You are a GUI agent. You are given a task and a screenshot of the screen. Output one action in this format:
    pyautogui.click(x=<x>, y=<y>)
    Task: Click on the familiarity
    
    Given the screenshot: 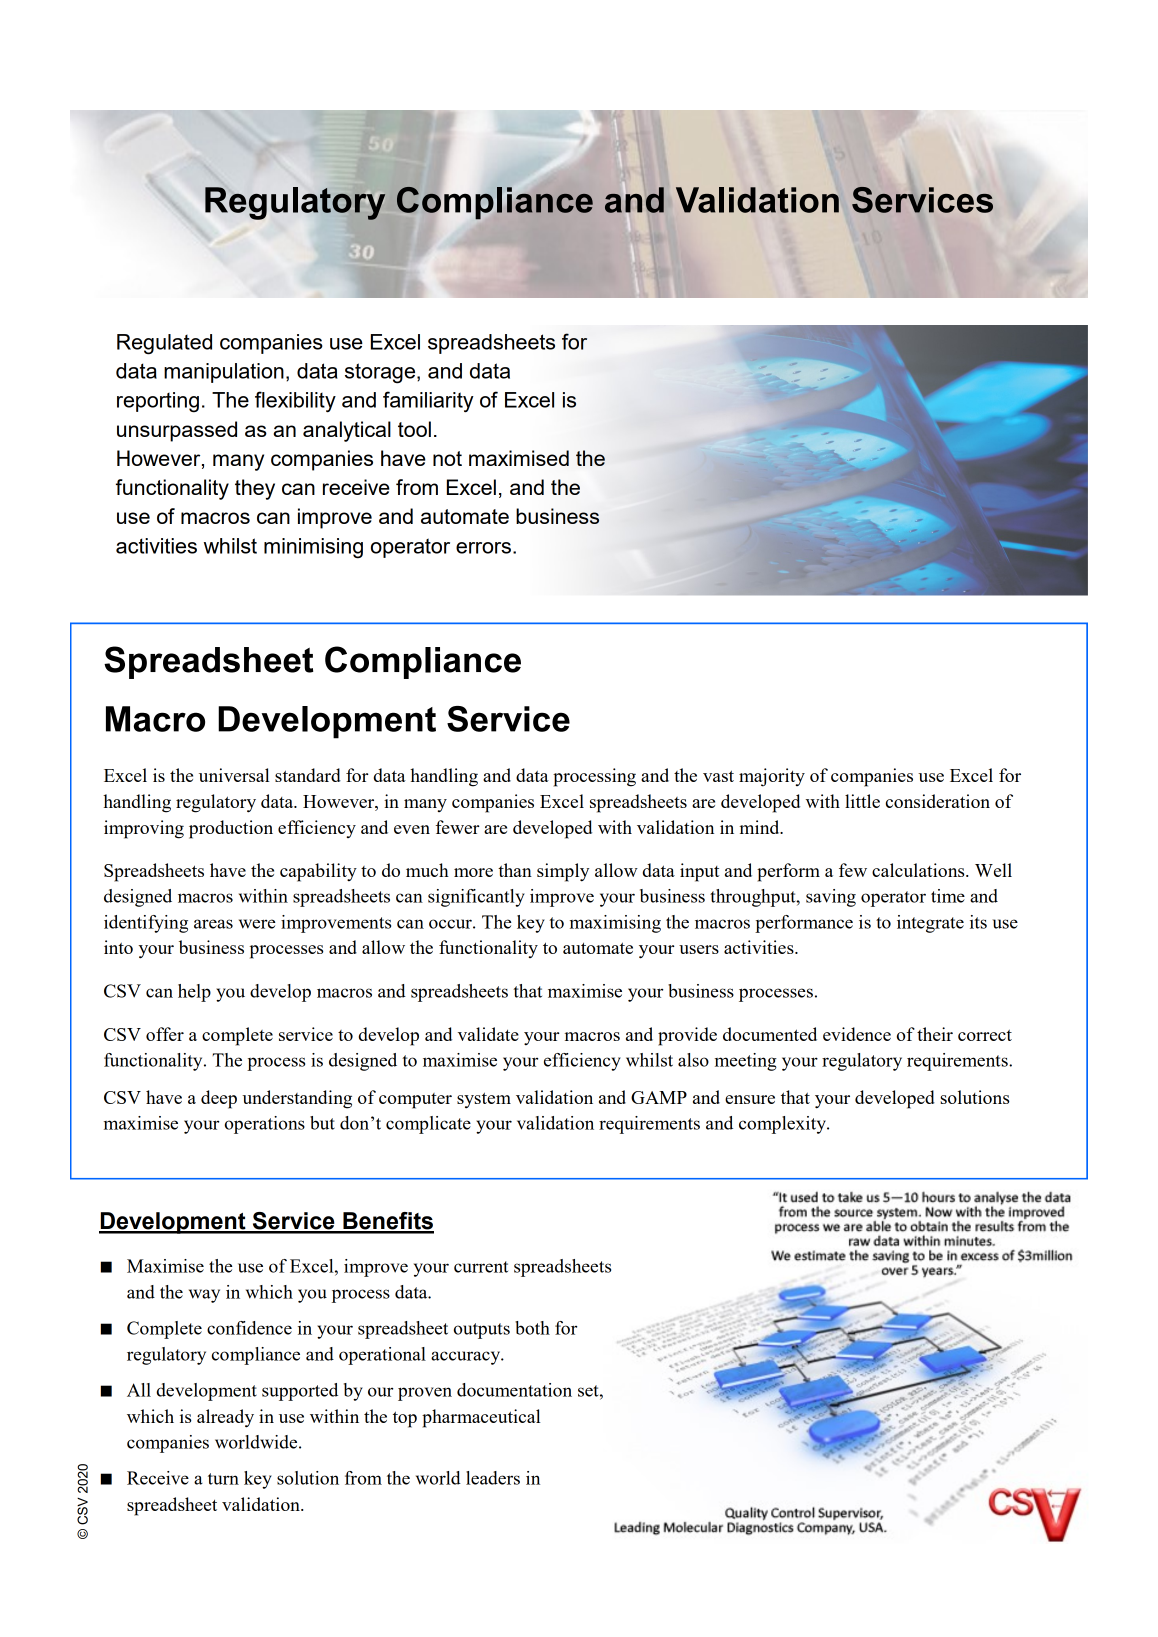 What is the action you would take?
    pyautogui.click(x=428, y=401)
